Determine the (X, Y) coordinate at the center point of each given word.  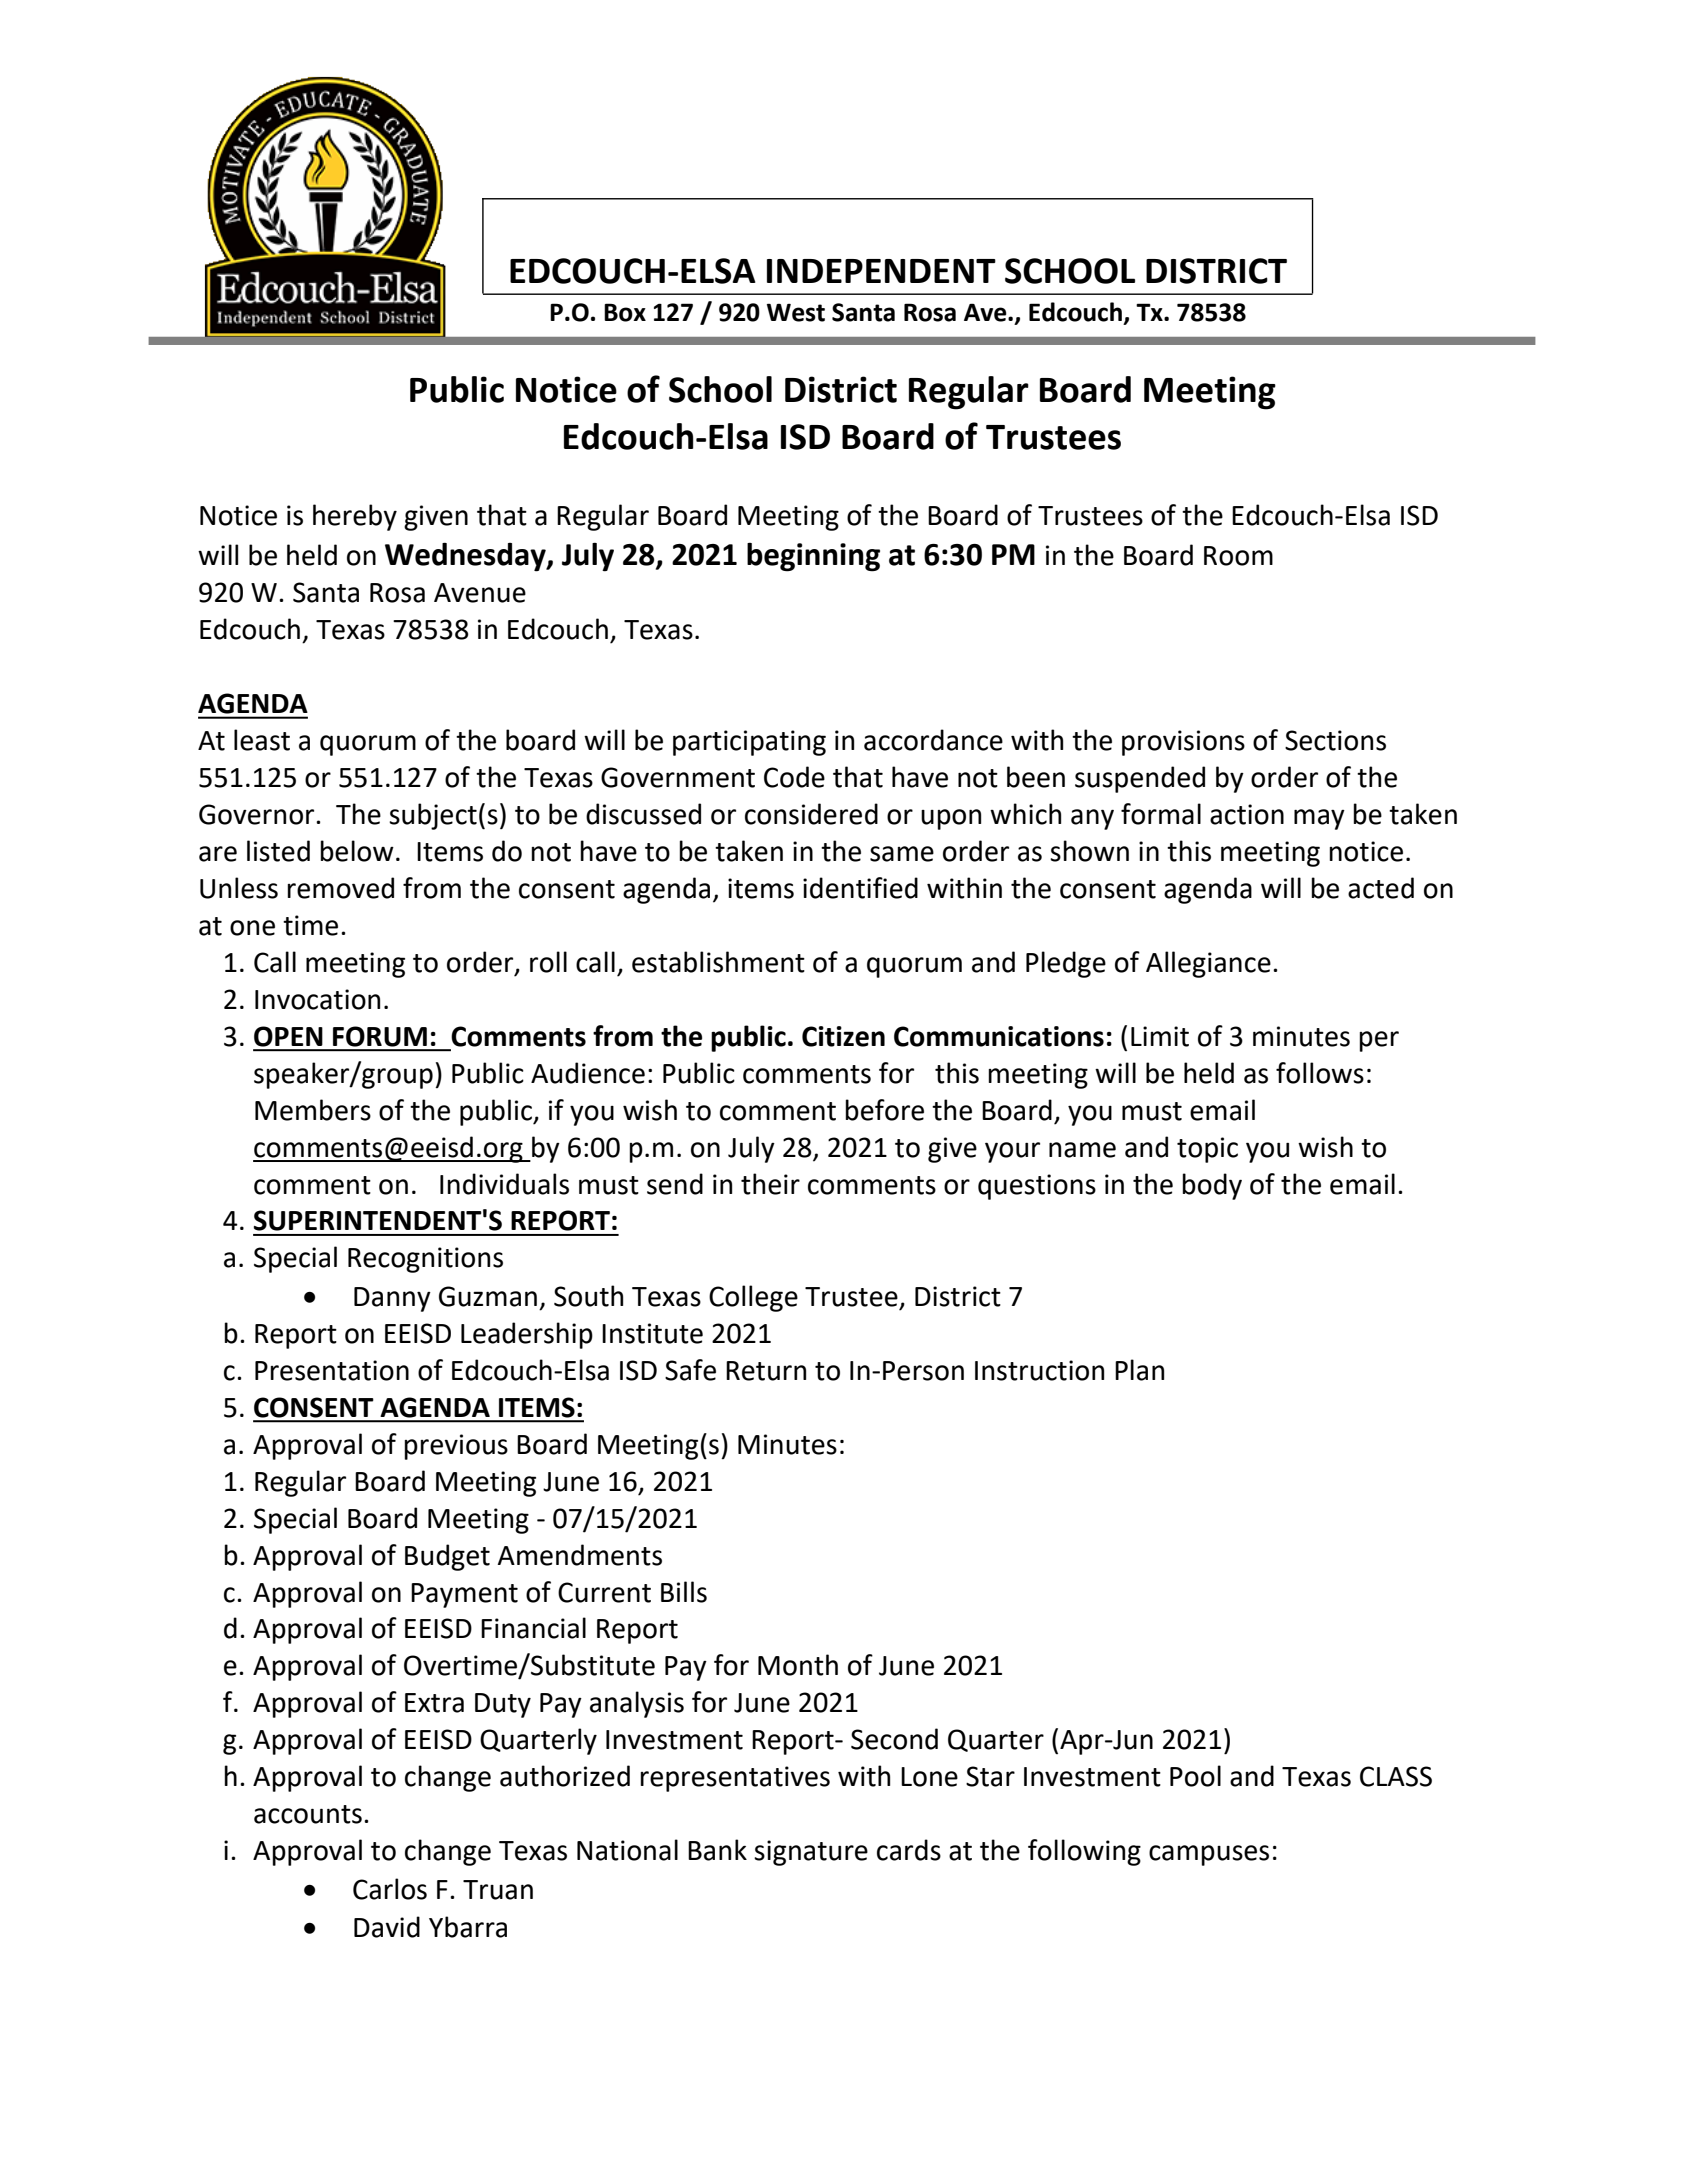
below (357, 851)
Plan (1139, 1370)
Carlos (390, 1889)
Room (1238, 556)
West (796, 312)
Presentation (332, 1370)
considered (811, 814)
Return (766, 1371)
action (1247, 814)
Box (625, 312)
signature (811, 1853)
